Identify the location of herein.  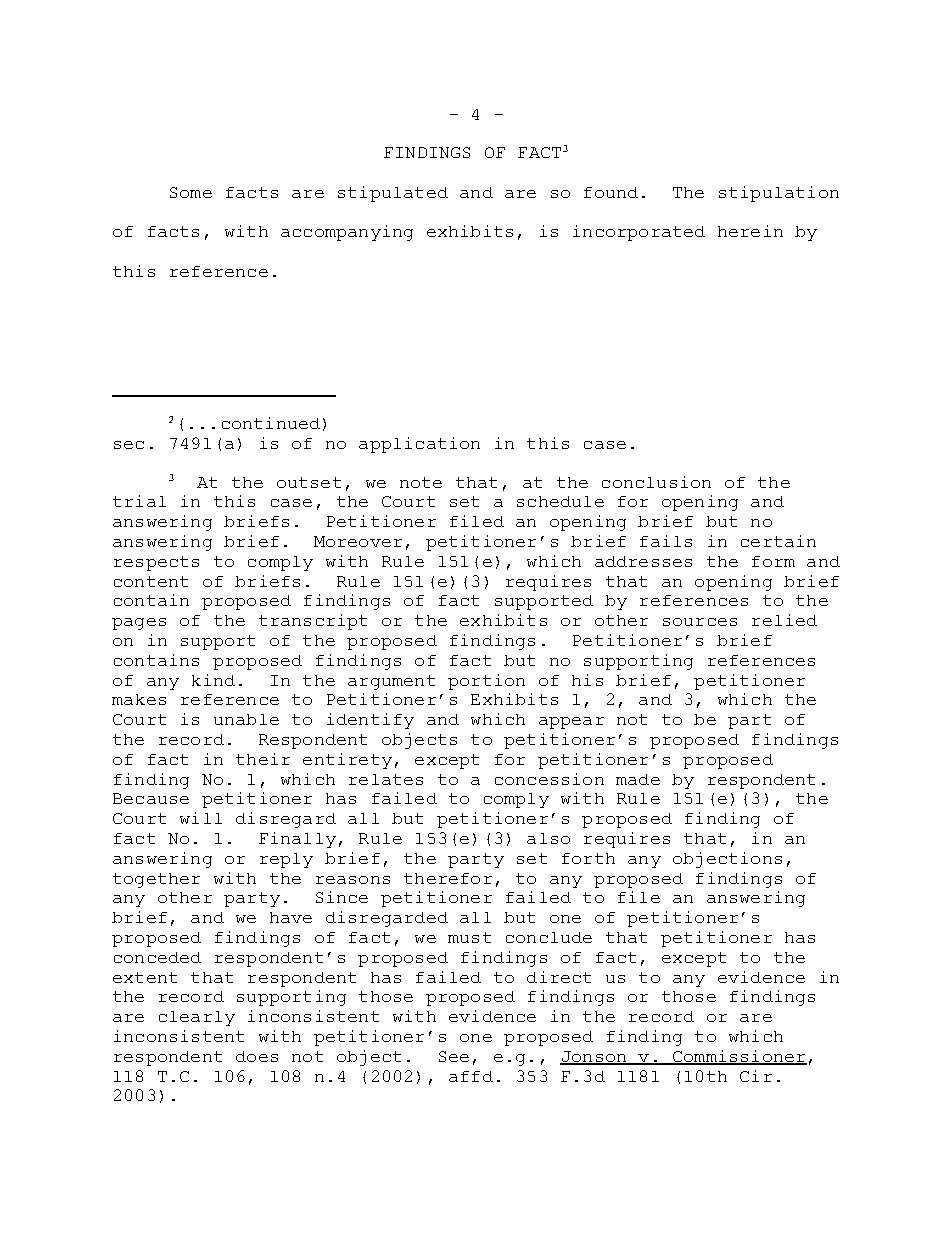
(750, 231).
